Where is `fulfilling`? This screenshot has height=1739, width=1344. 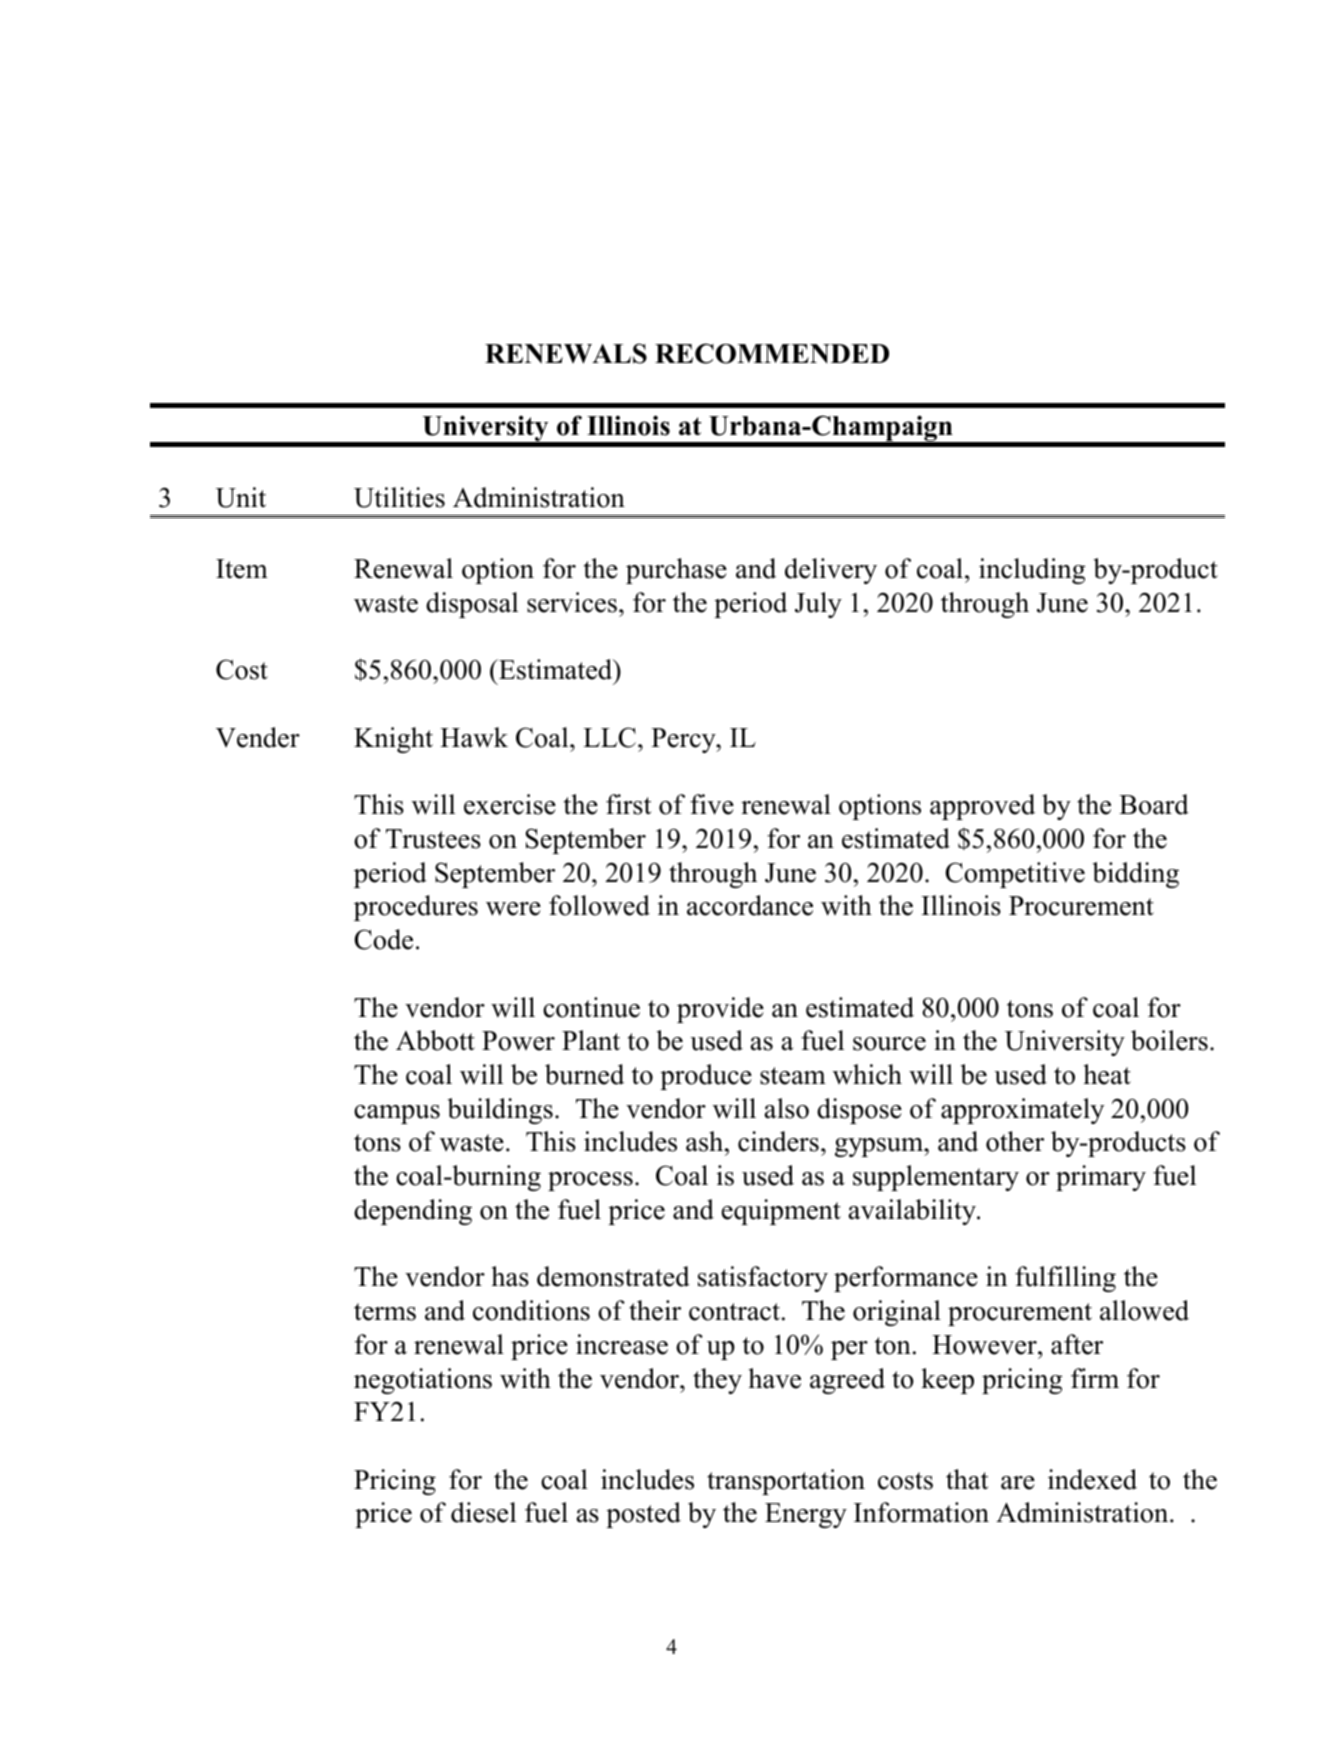
fulfilling is located at coordinates (1065, 1279).
